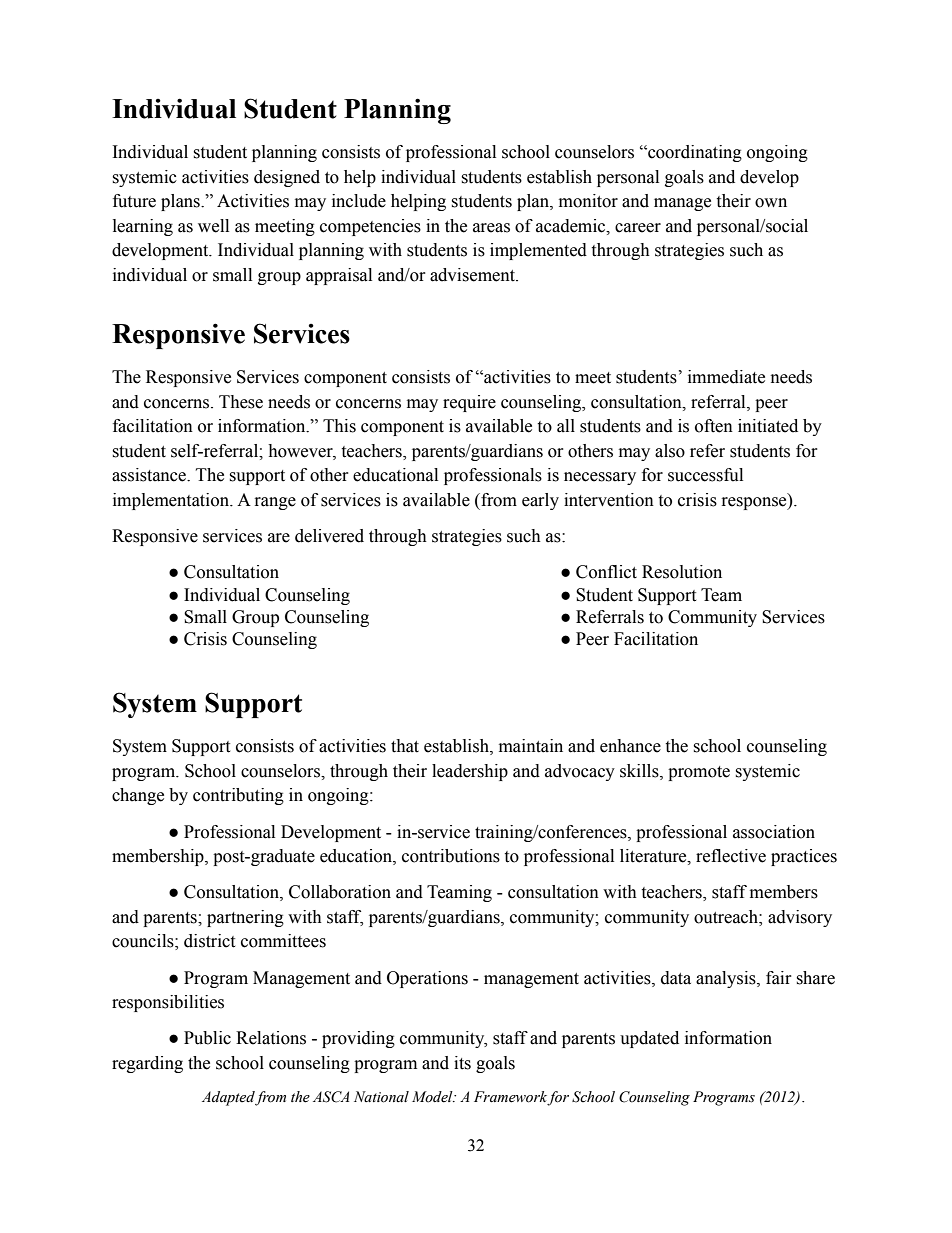 This image has width=952, height=1233. Describe the element at coordinates (705, 475) in the image. I see `successful` at that location.
